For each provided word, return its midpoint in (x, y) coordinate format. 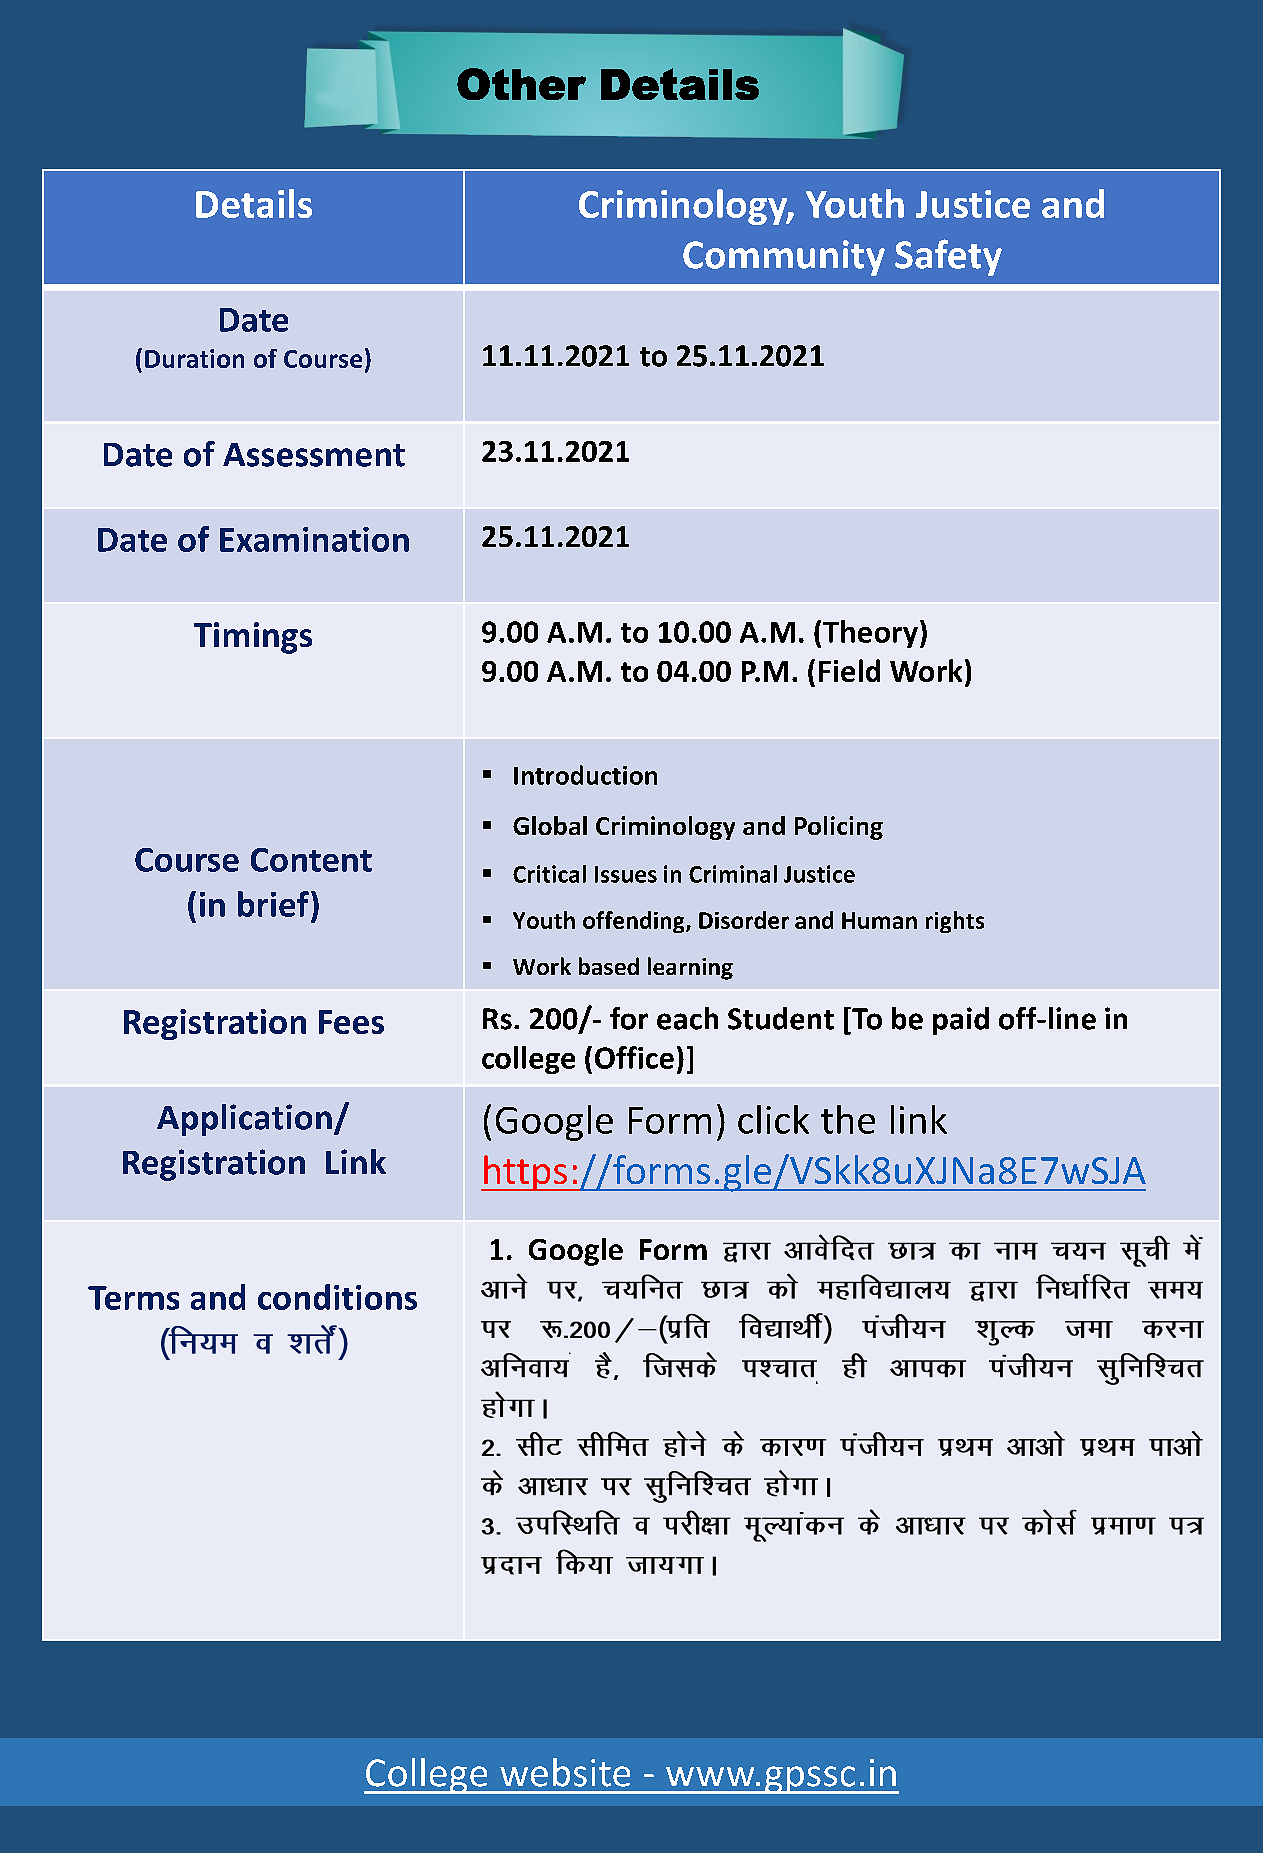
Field (849, 670)
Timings (253, 638)
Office (634, 1057)
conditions (337, 1297)
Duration (194, 358)
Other (521, 84)
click (773, 1119)
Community (784, 258)
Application (244, 1120)
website (565, 1772)
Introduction (585, 775)
